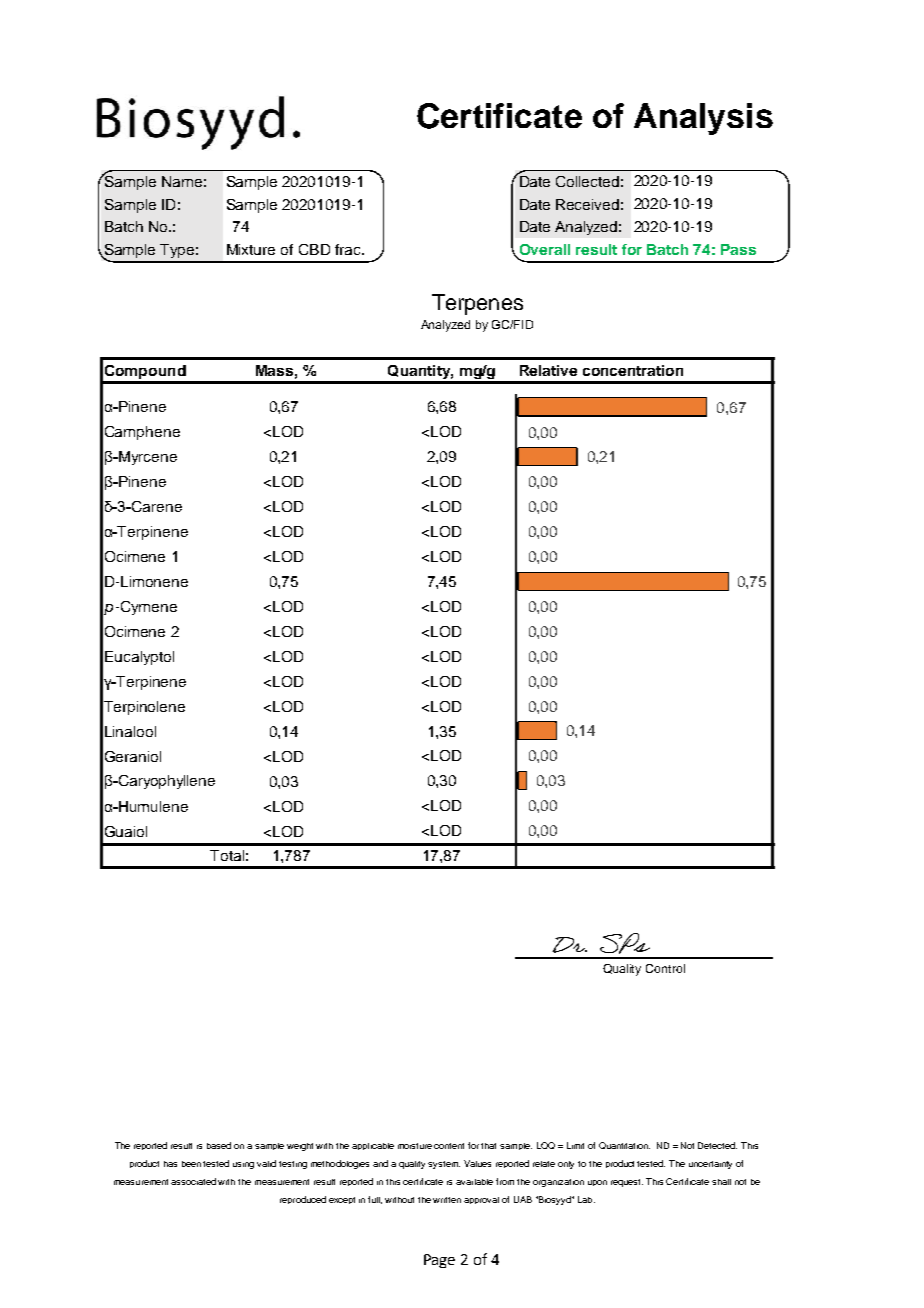 The image size is (924, 1308). What do you see at coordinates (717, 1145) in the document?
I see `Detected` at bounding box center [717, 1145].
